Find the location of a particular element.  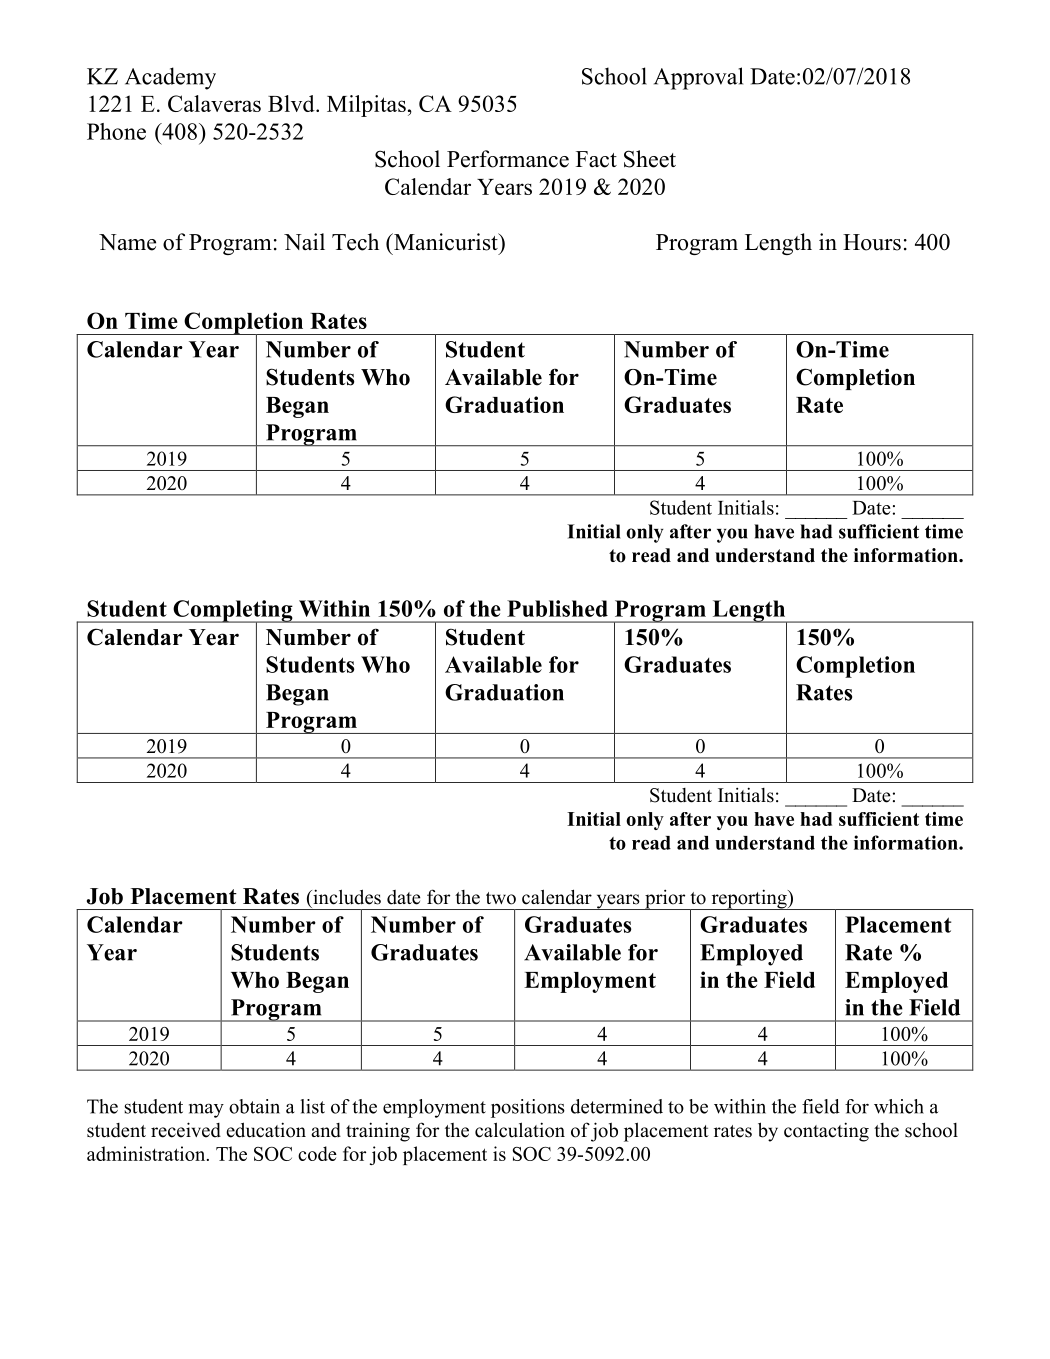

Completing is located at coordinates (233, 612).
